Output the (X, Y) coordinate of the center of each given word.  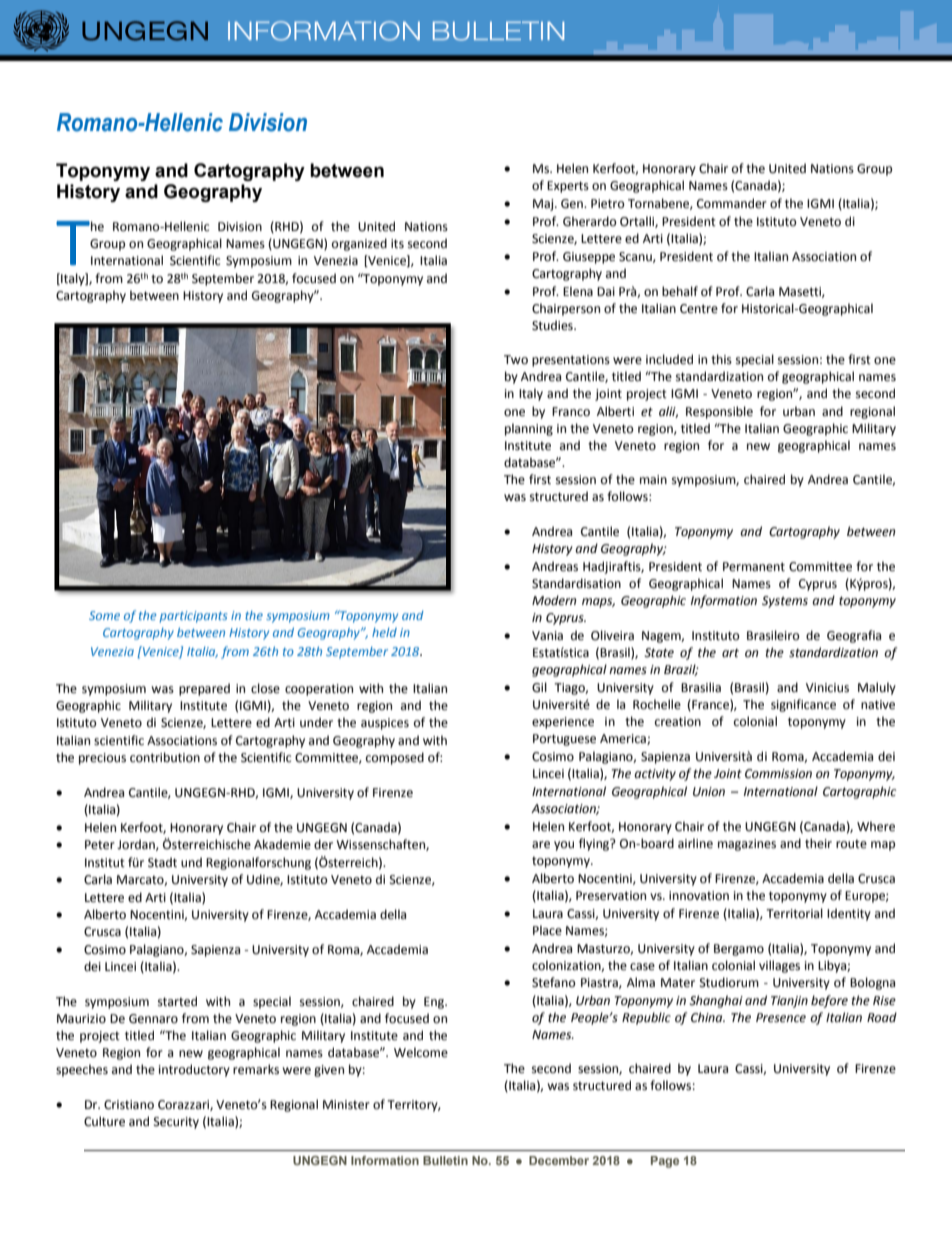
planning (529, 429)
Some (104, 615)
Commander (732, 203)
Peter (100, 845)
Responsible (719, 412)
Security (176, 1123)
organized (359, 244)
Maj (544, 205)
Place (547, 930)
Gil (539, 687)
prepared (204, 689)
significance (803, 705)
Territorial (794, 913)
